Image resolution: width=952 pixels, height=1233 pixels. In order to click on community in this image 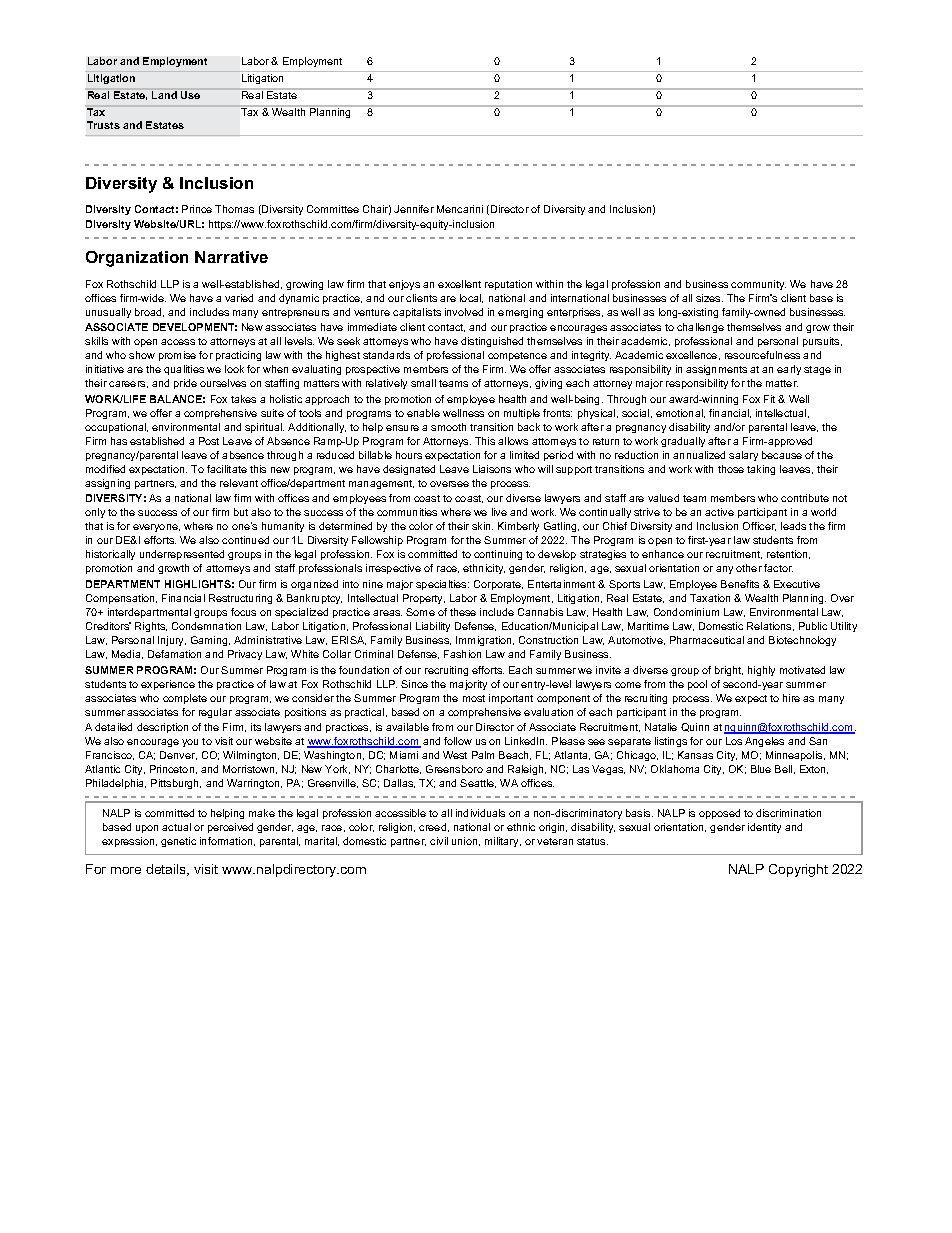, I will do `click(758, 285)`.
